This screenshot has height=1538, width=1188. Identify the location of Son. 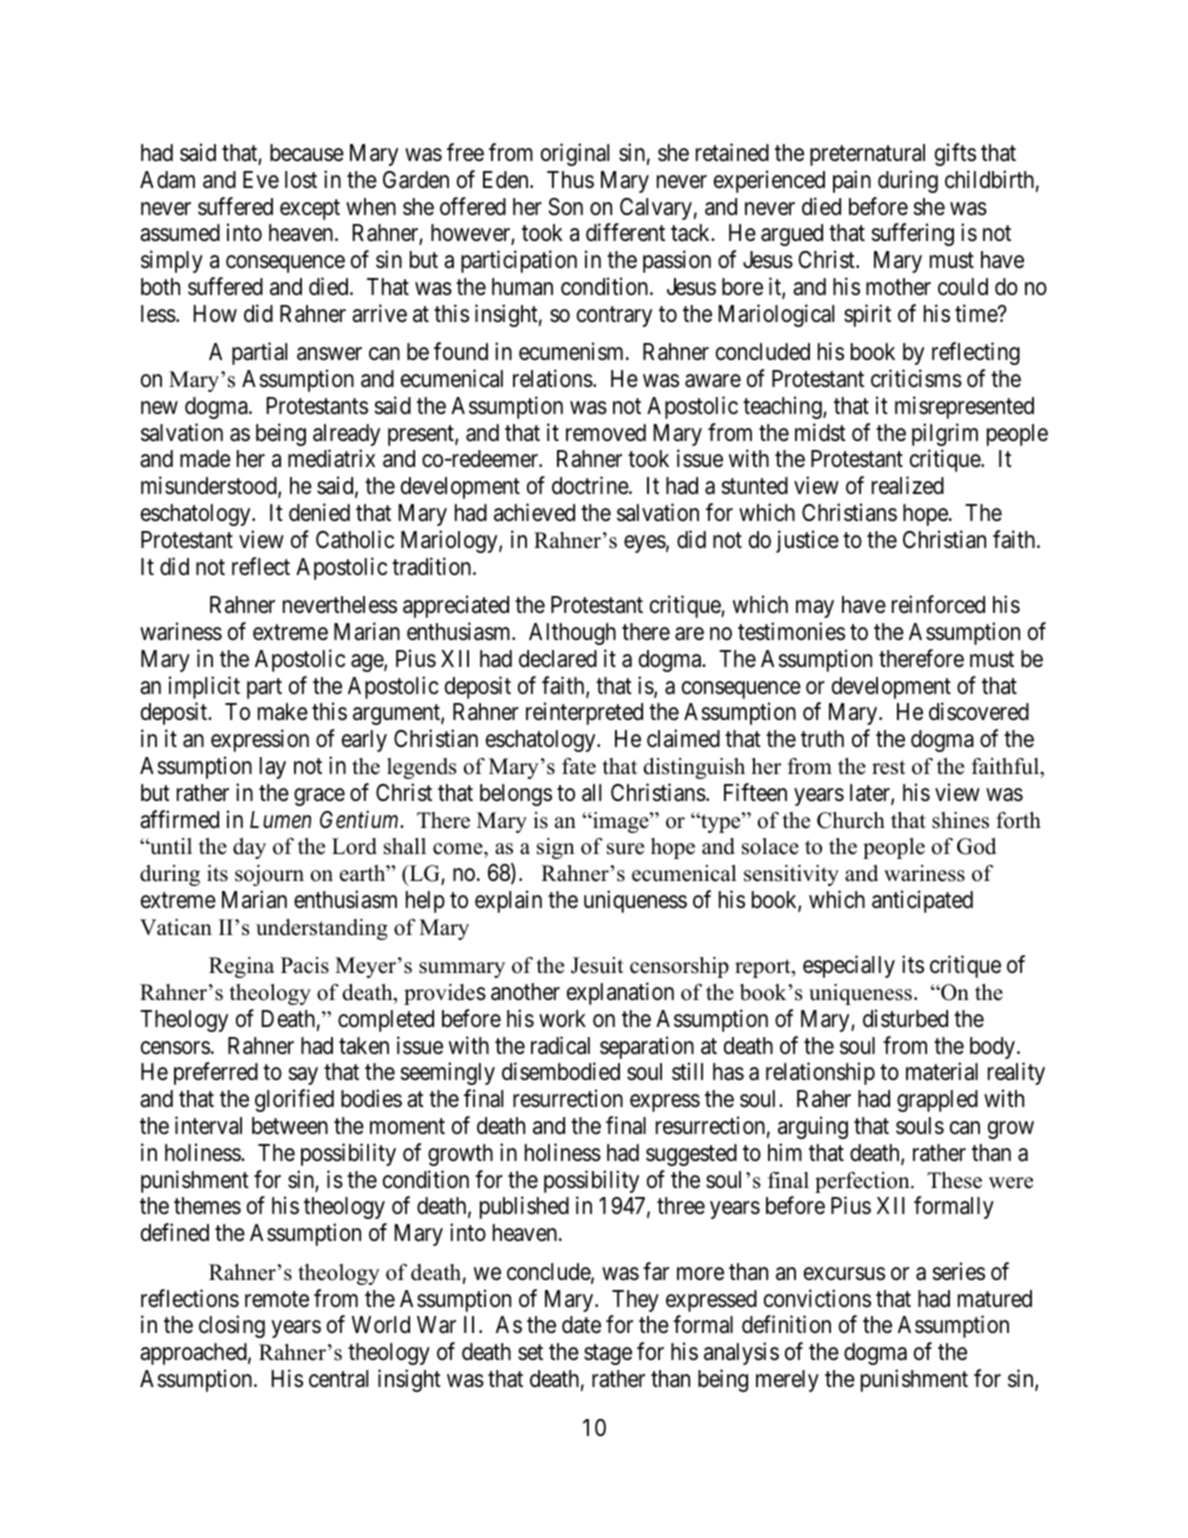
(566, 207).
